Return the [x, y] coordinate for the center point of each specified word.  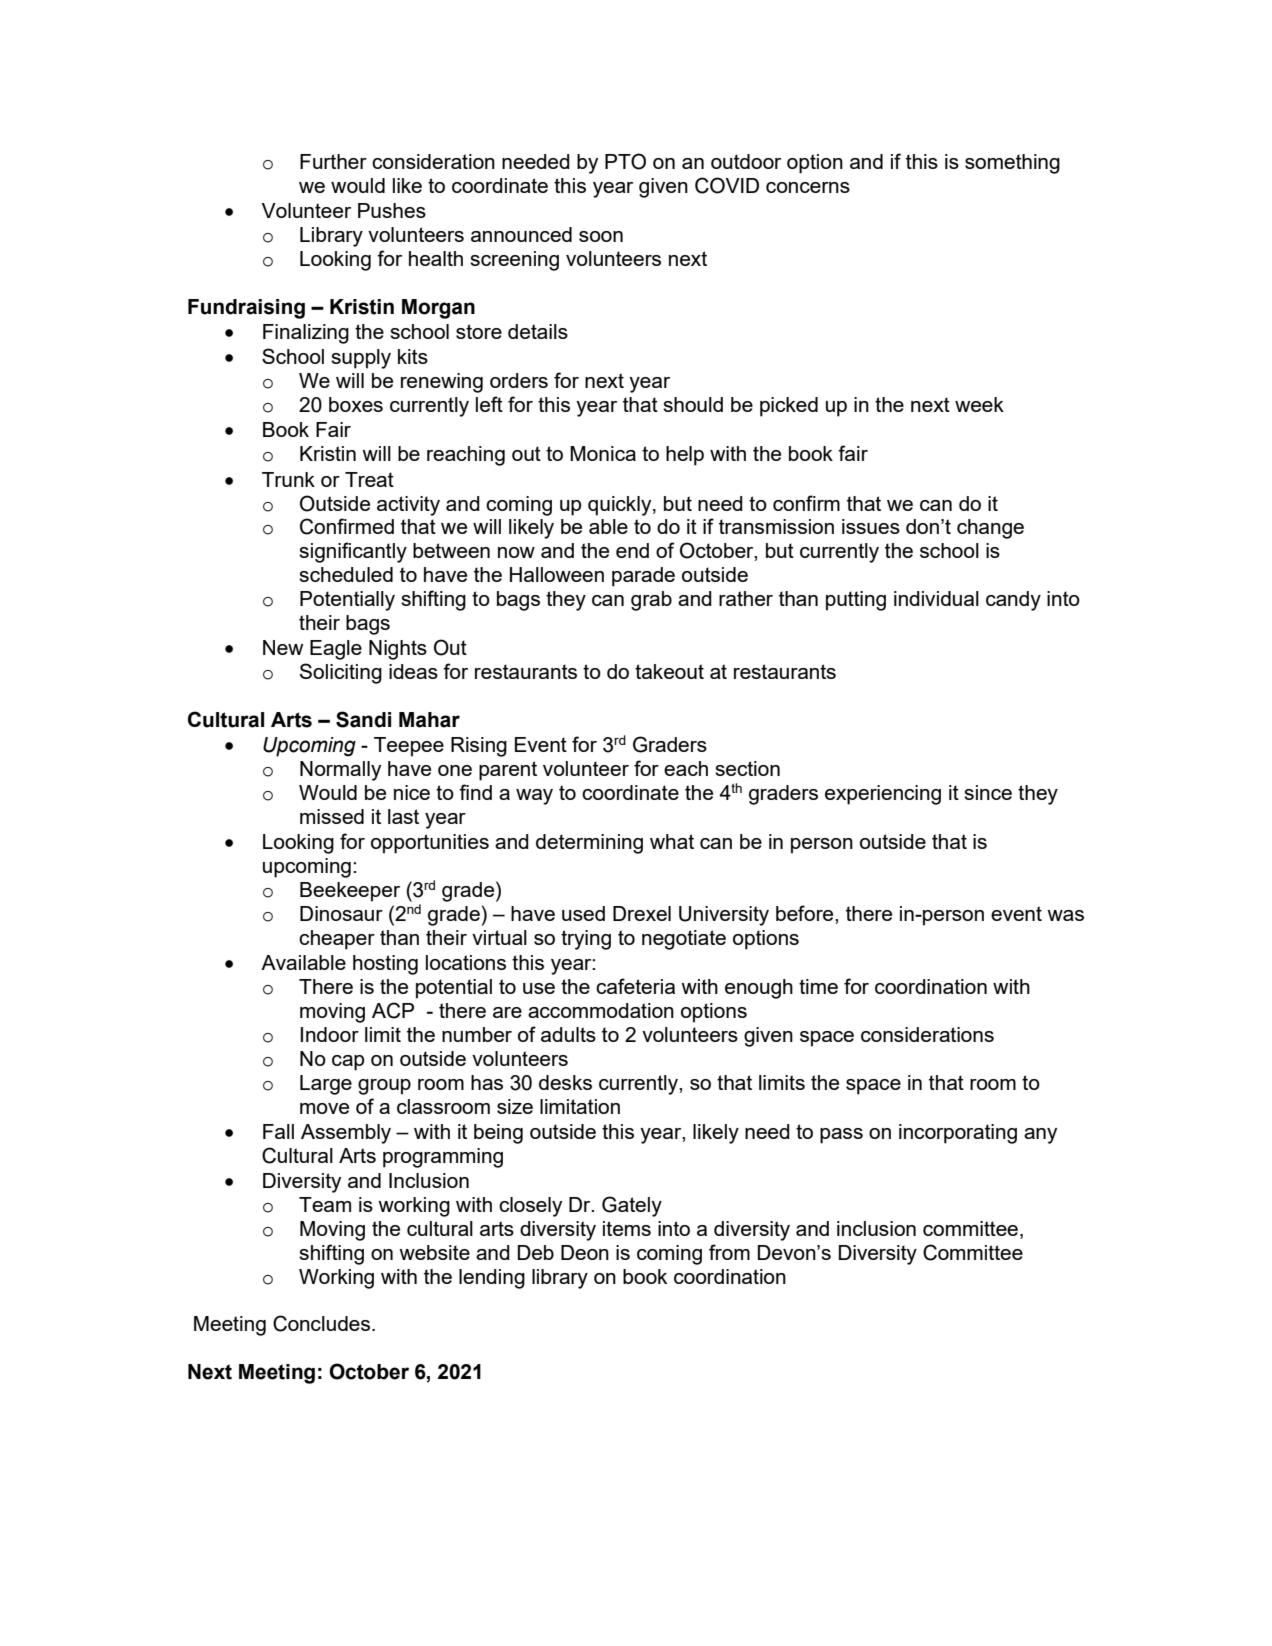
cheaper [337, 940]
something [1012, 164]
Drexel [642, 913]
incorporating [958, 1134]
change [990, 529]
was [1065, 915]
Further [333, 161]
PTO [625, 161]
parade [643, 577]
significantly [353, 552]
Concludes [321, 1323]
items [627, 1228]
